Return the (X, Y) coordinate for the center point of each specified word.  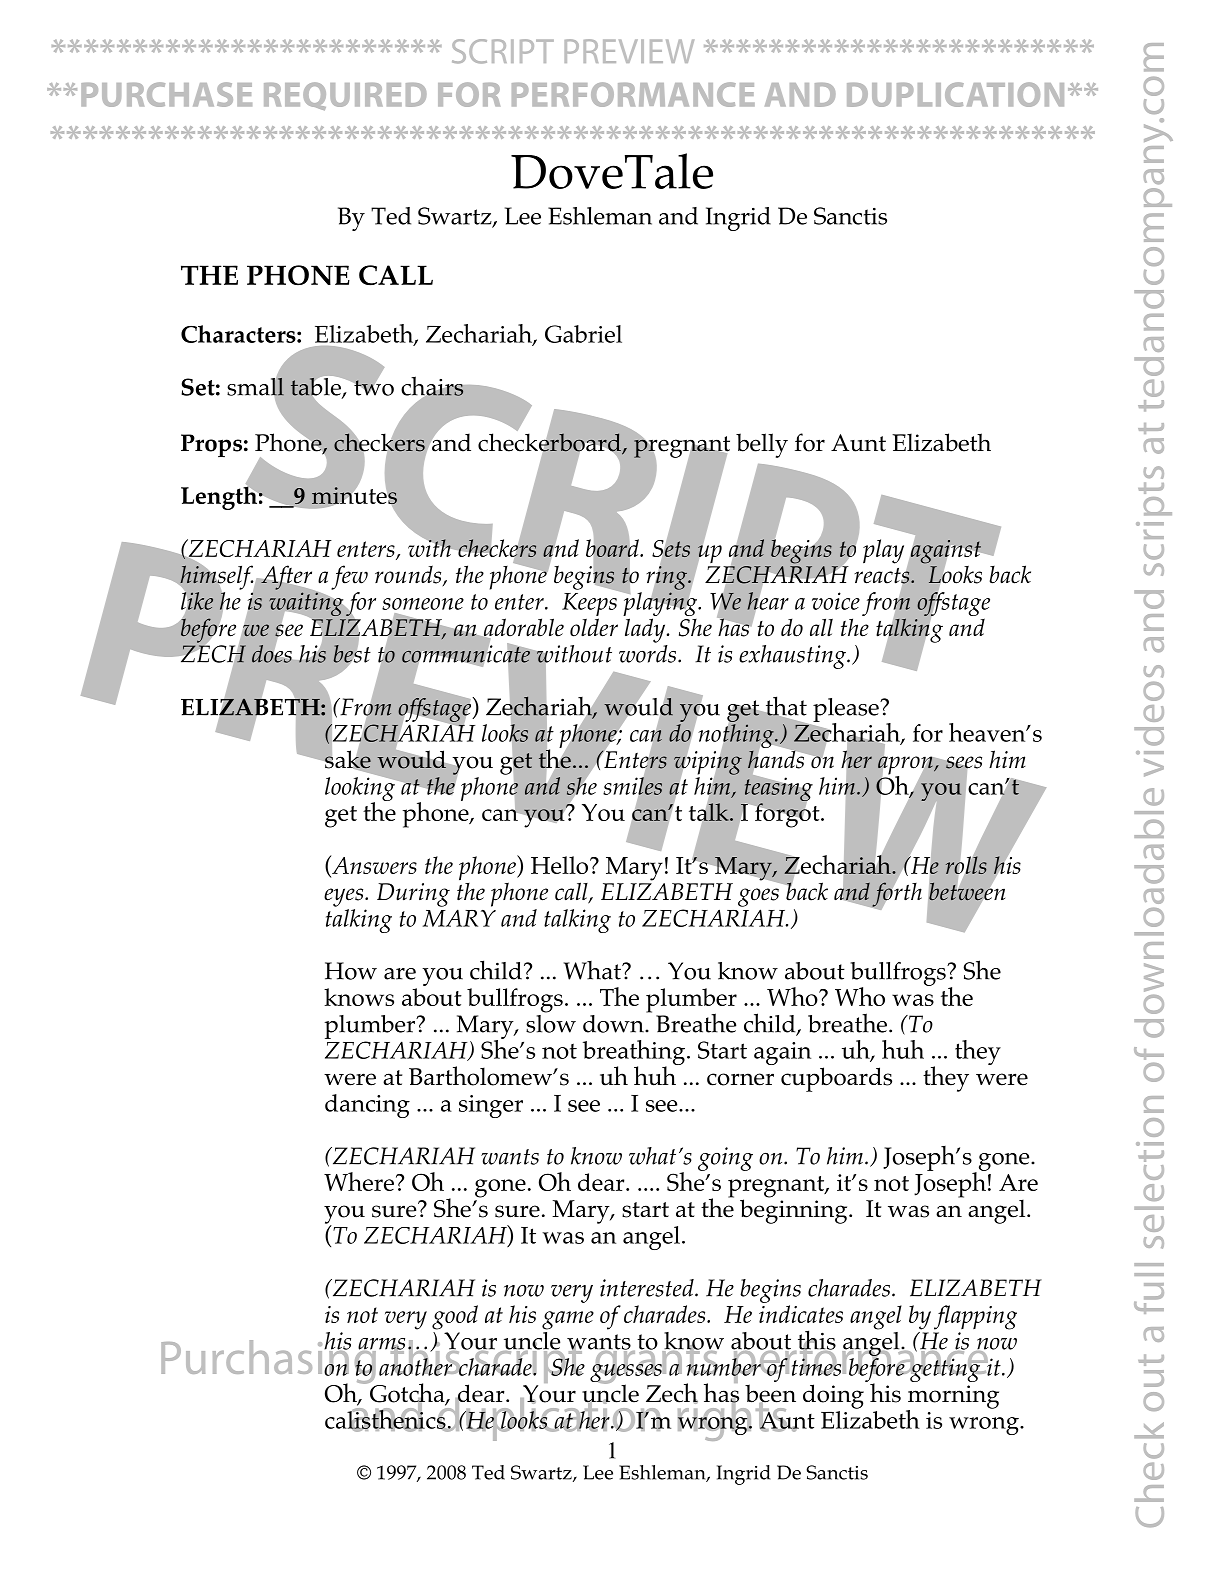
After (286, 577)
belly (762, 445)
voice (836, 601)
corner (740, 1079)
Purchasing (269, 1361)
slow (551, 1022)
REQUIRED (345, 96)
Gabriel (583, 334)
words (649, 652)
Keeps (590, 604)
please (847, 711)
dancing (367, 1106)
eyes (345, 897)
